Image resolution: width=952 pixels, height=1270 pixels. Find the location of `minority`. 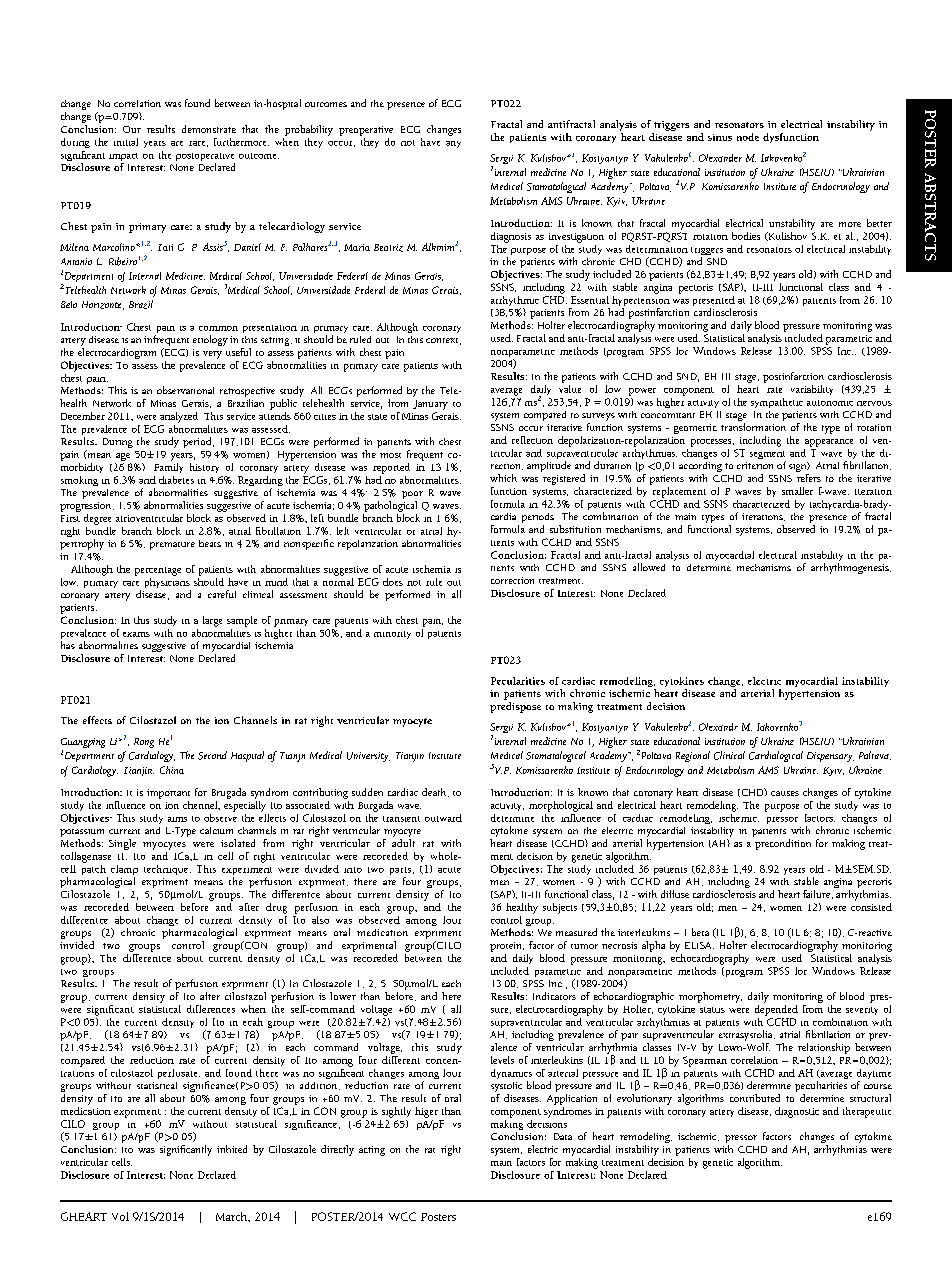

minority is located at coordinates (392, 635).
